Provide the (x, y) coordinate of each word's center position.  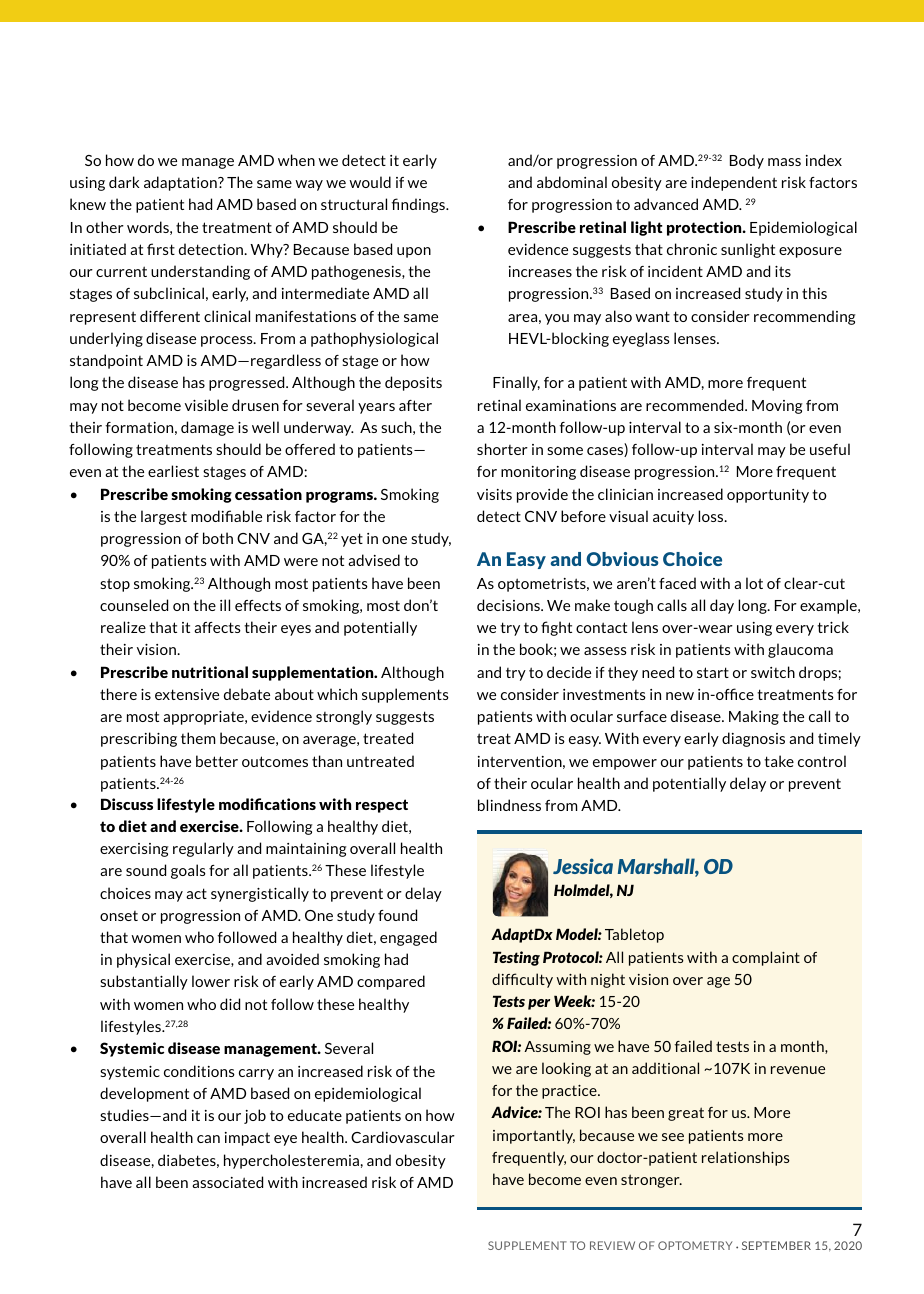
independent (734, 183)
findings (419, 205)
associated (227, 1182)
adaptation (181, 183)
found (397, 915)
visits (494, 494)
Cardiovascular (403, 1137)
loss (712, 516)
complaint (766, 958)
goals (188, 871)
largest (164, 517)
